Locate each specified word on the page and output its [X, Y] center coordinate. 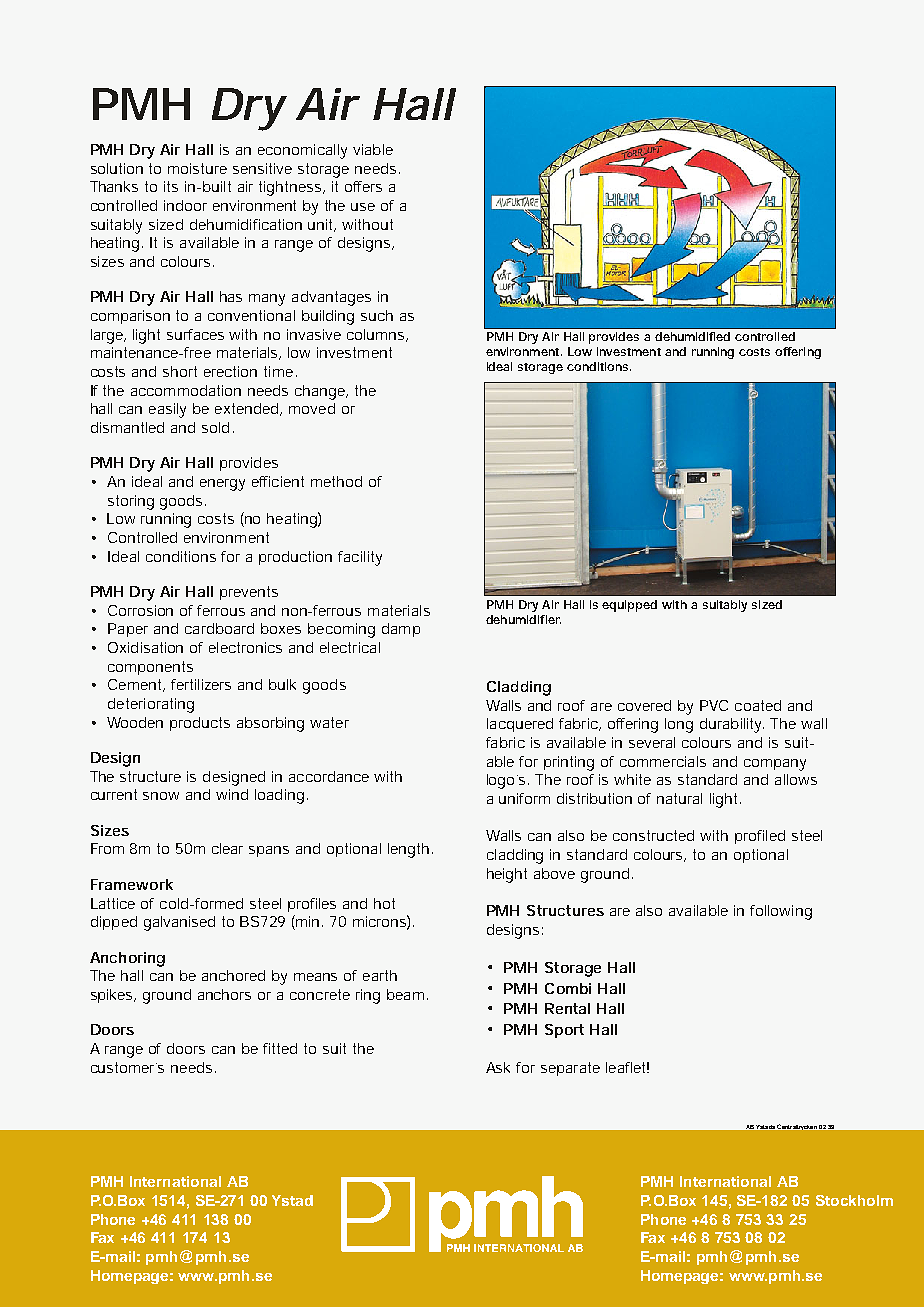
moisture [197, 168]
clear [227, 848]
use [363, 207]
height [507, 875]
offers [363, 186]
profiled [760, 837]
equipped [629, 606]
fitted [280, 1048]
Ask [498, 1067]
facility [360, 558]
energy [222, 485]
